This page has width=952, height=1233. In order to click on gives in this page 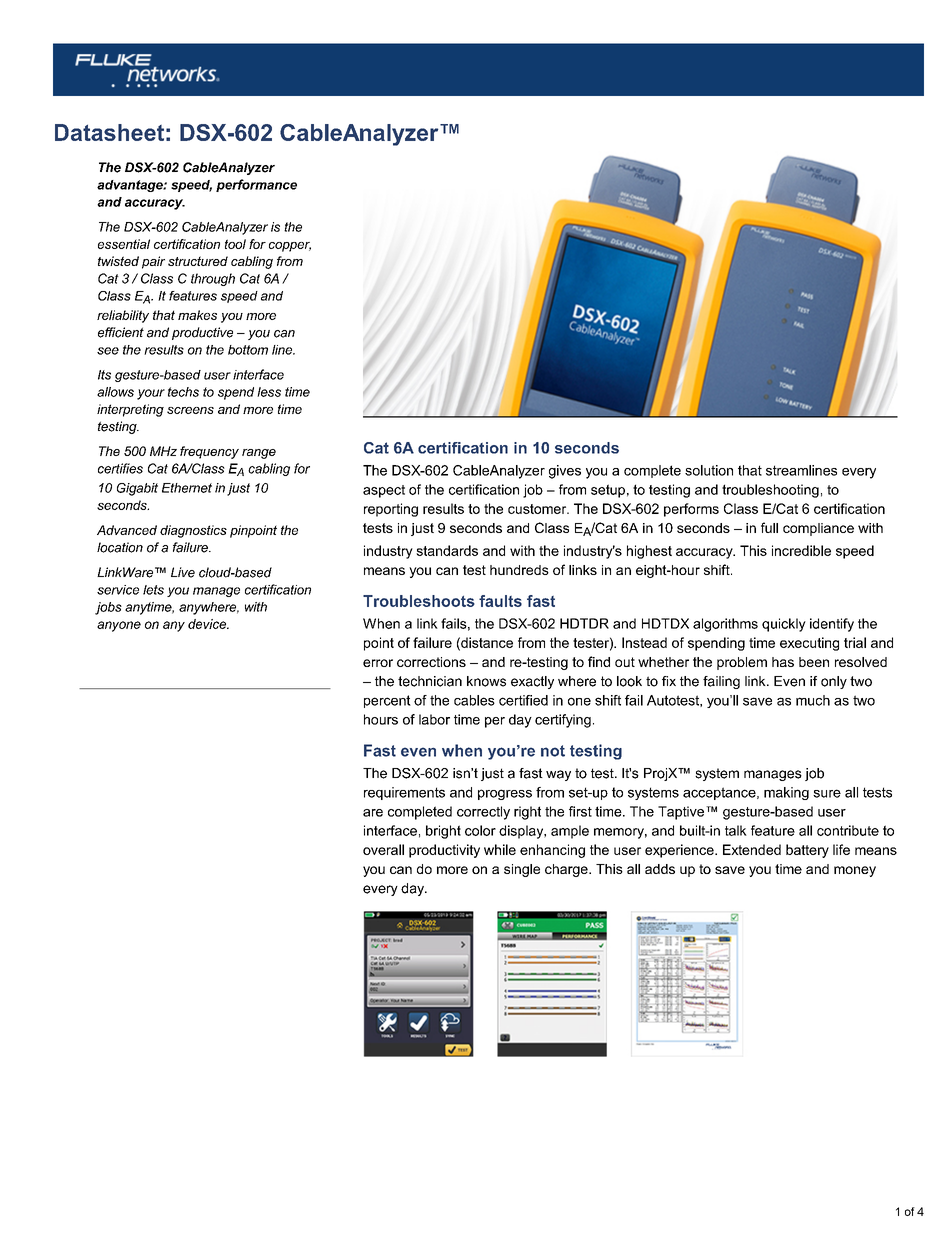, I will do `click(565, 472)`.
